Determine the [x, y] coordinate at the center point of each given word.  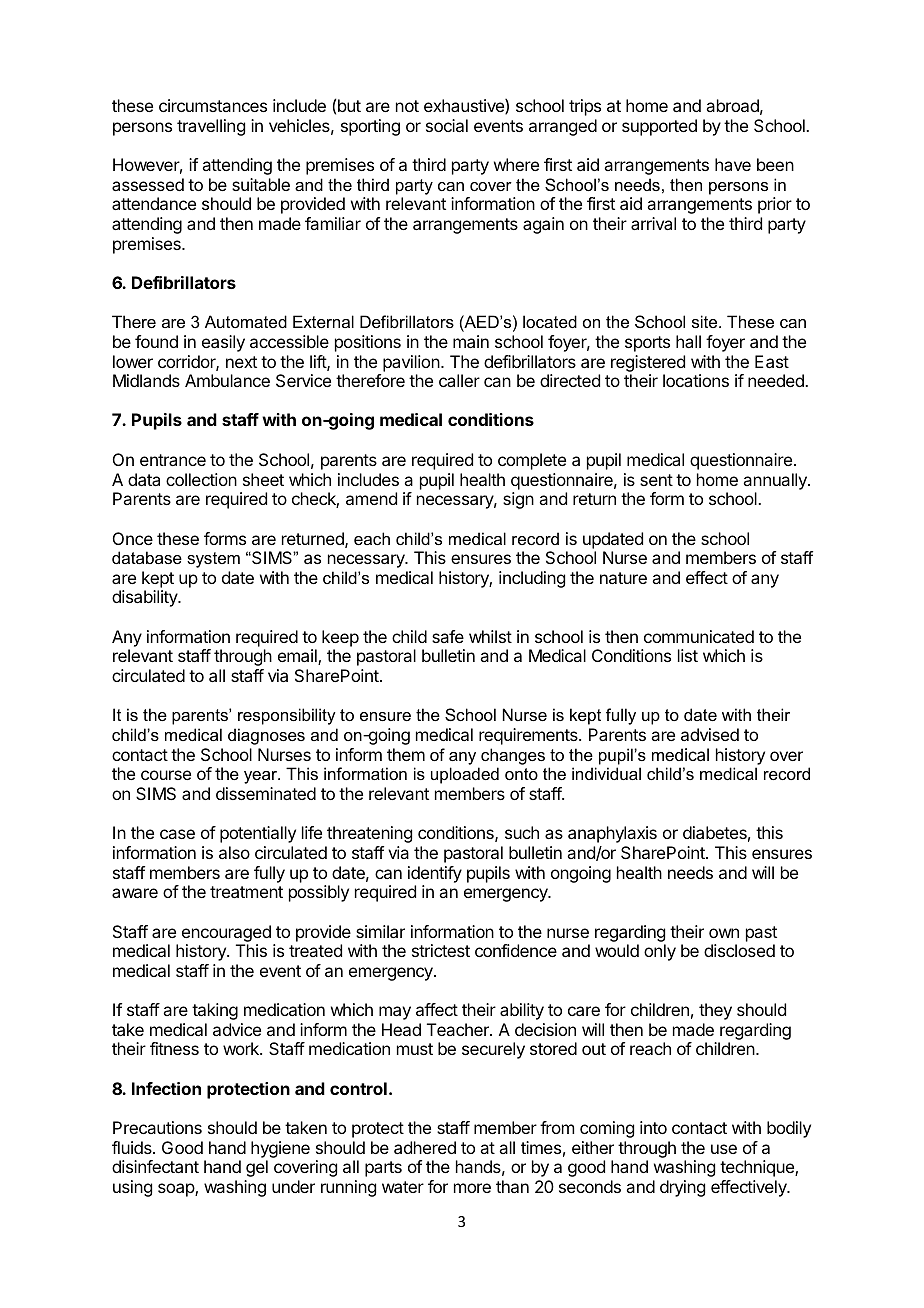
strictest [441, 950]
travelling [211, 127]
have [733, 164]
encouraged [226, 933]
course [166, 775]
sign [518, 500]
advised [710, 734]
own [724, 933]
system [213, 560]
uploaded [465, 775]
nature [623, 578]
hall [688, 341]
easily [223, 343]
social [447, 125]
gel [257, 1168]
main [471, 341]
